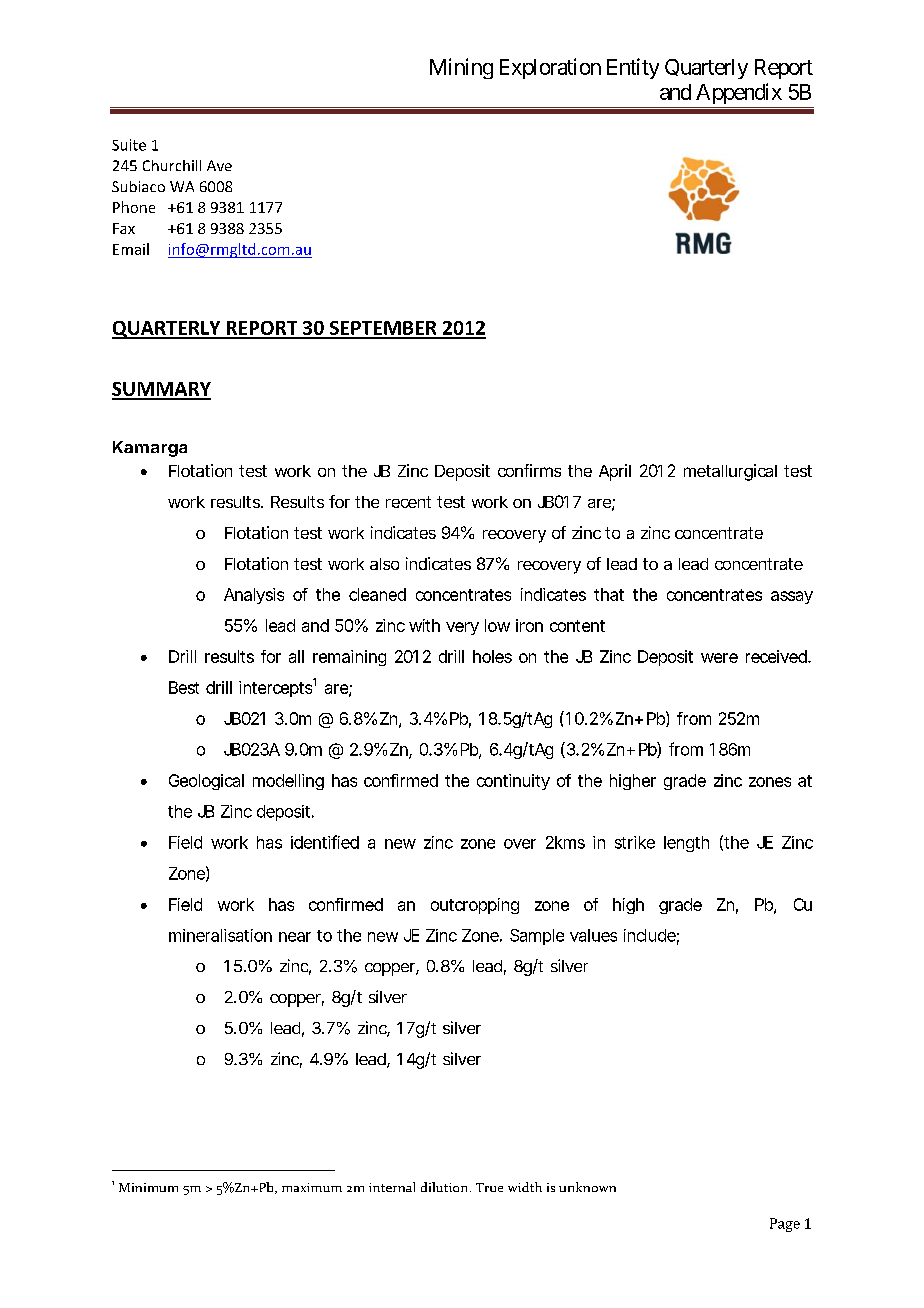 The height and width of the screenshot is (1308, 924). I want to click on unknown, so click(587, 1187).
